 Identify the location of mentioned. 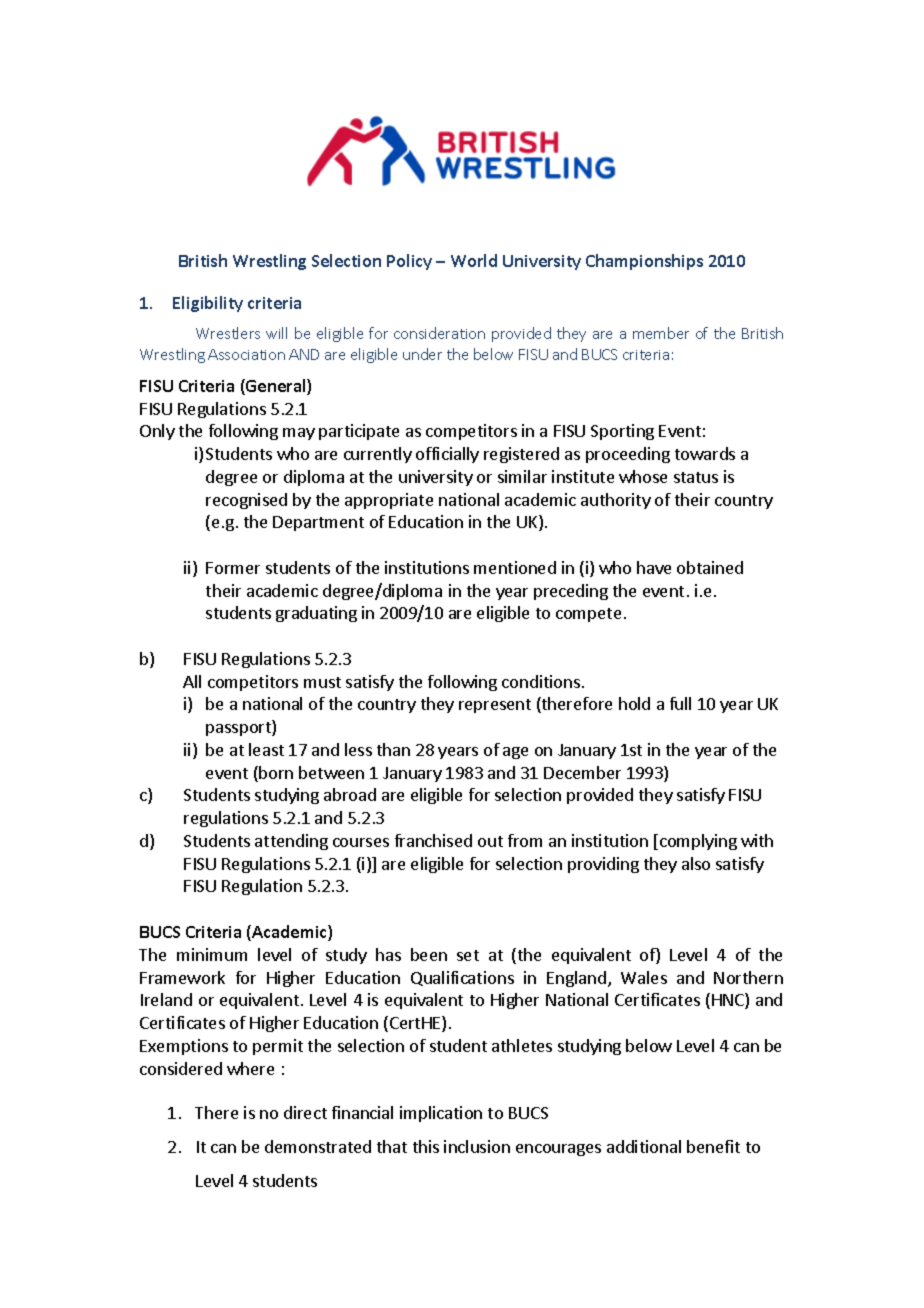
(515, 567).
